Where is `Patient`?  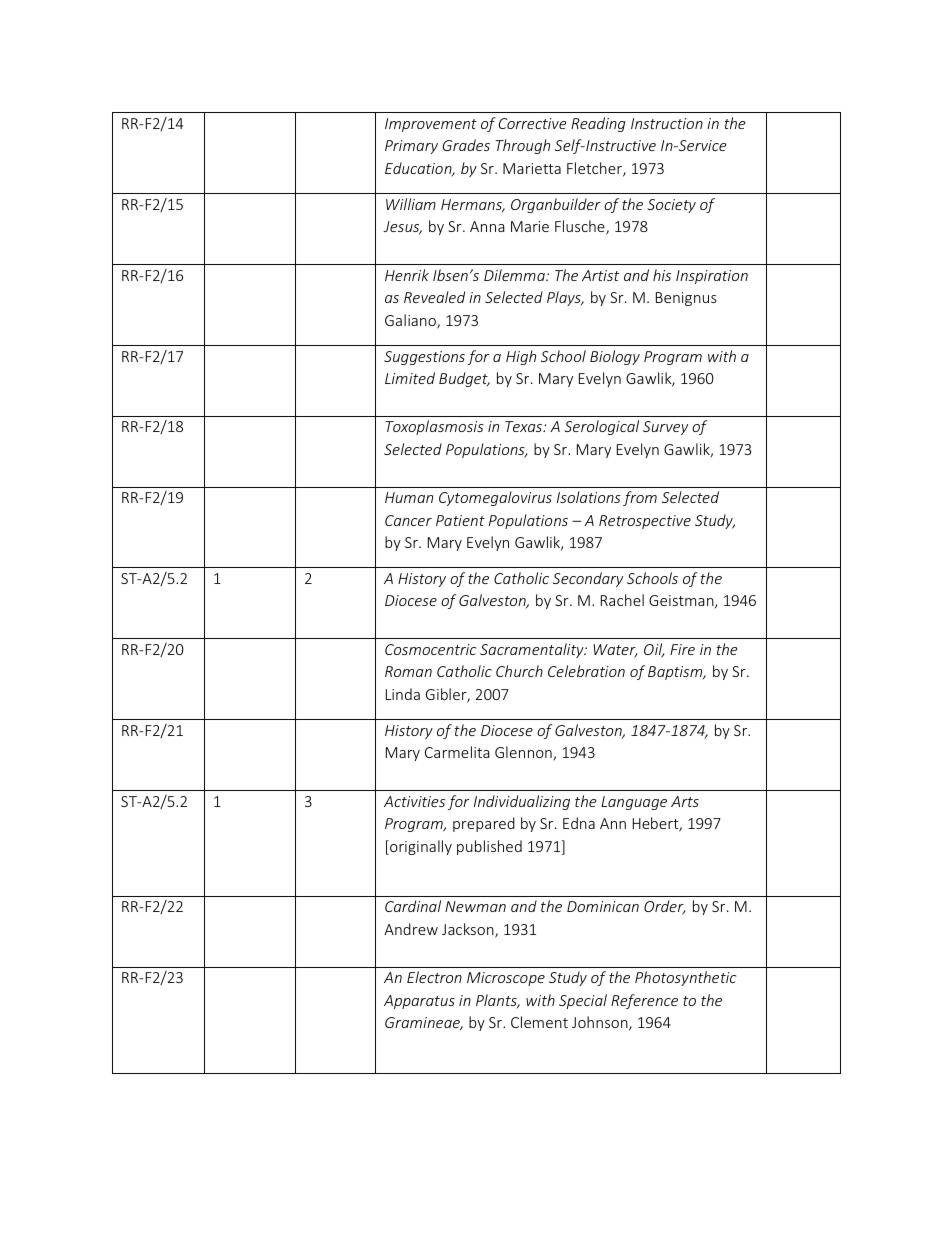 Patient is located at coordinates (460, 520).
